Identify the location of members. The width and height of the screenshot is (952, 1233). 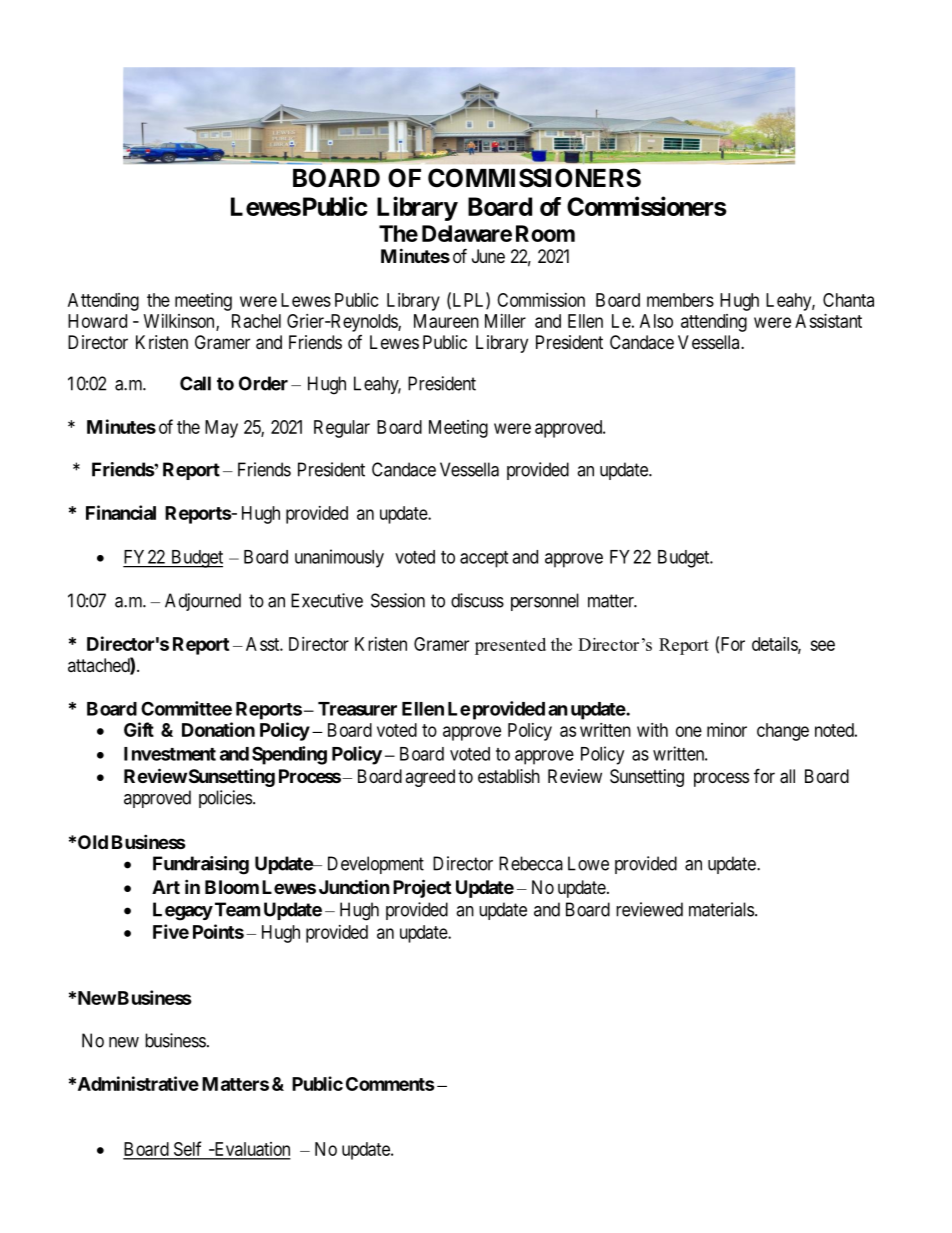
(680, 300).
